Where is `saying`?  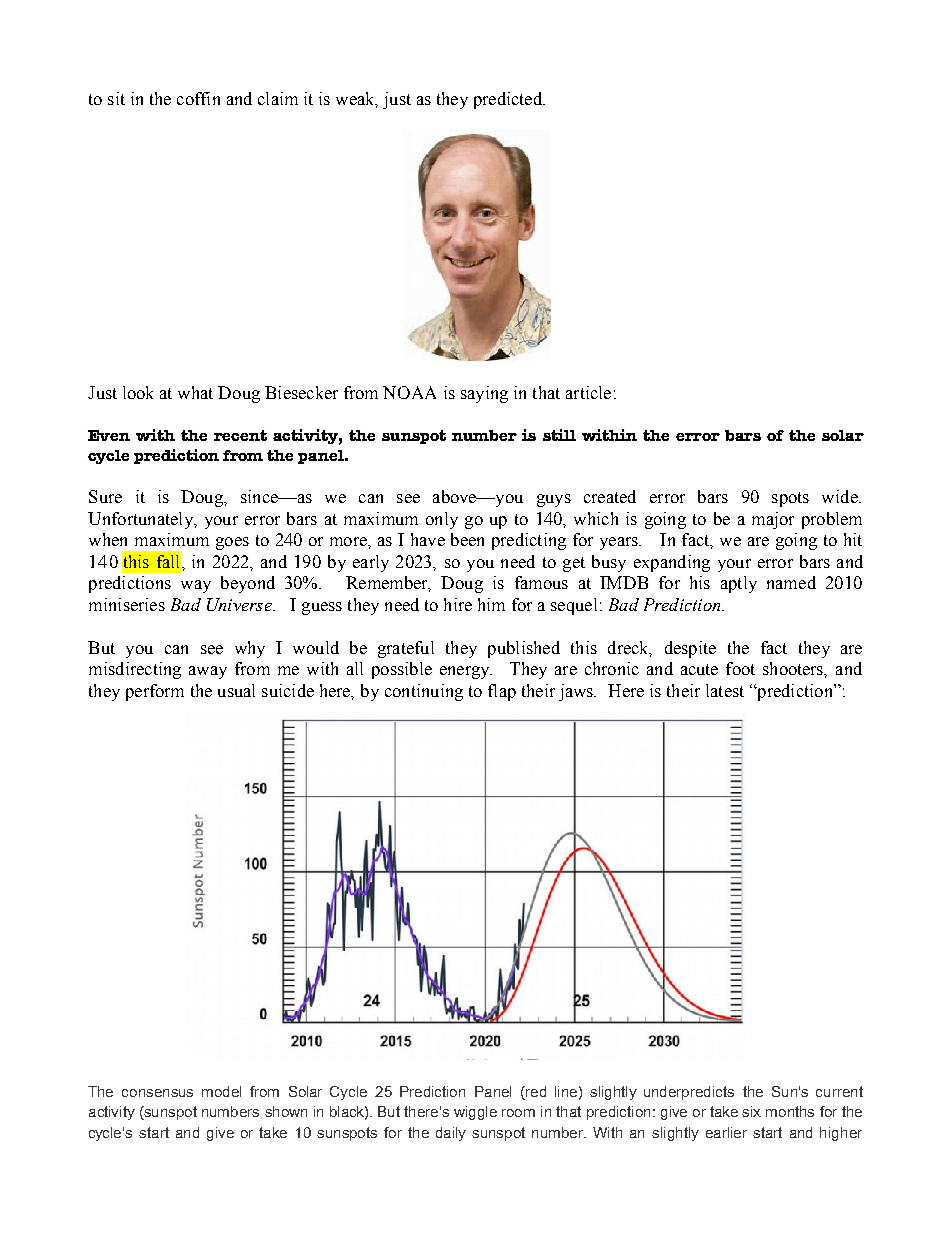 saying is located at coordinates (484, 394).
